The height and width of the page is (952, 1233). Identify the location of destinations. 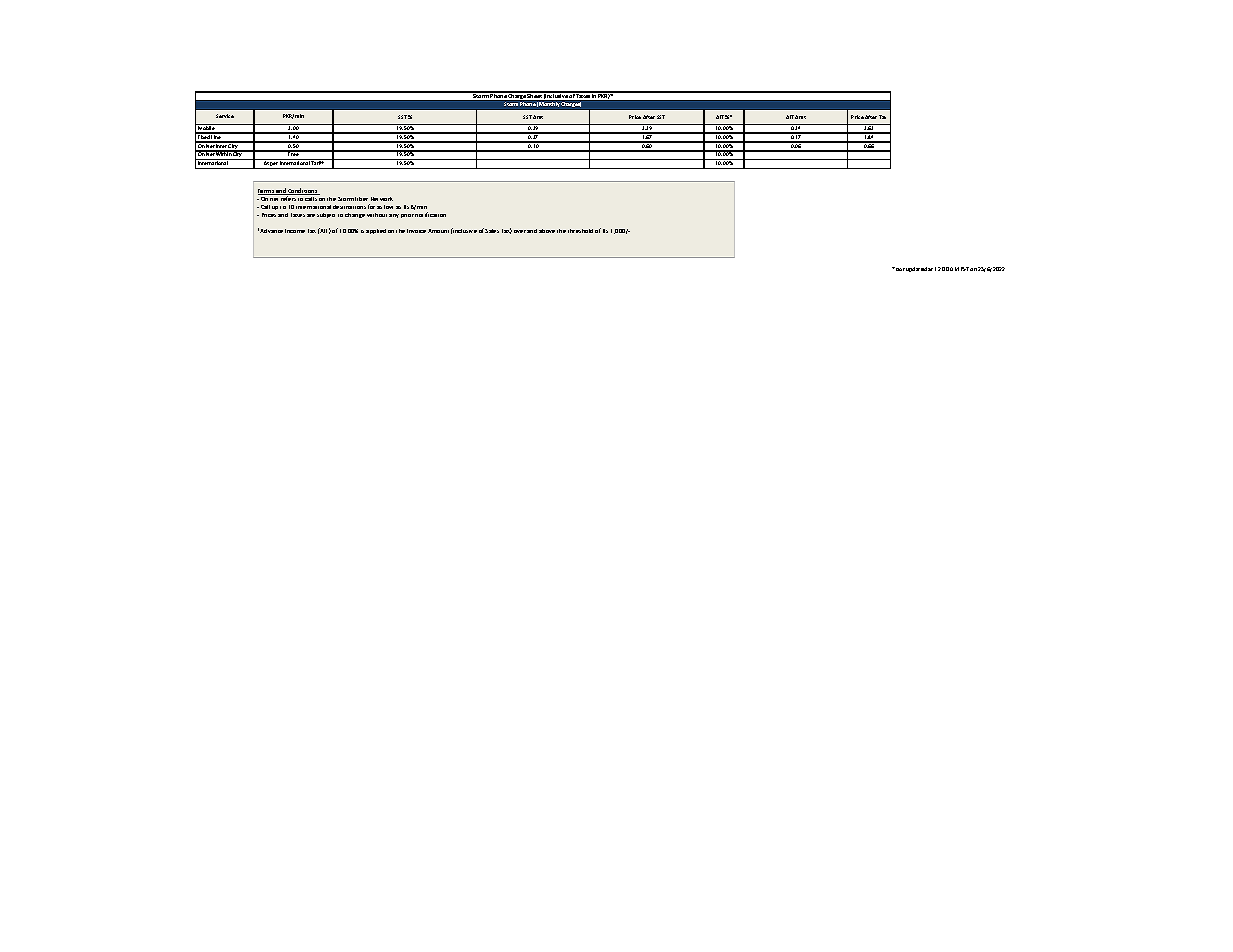
(349, 207).
